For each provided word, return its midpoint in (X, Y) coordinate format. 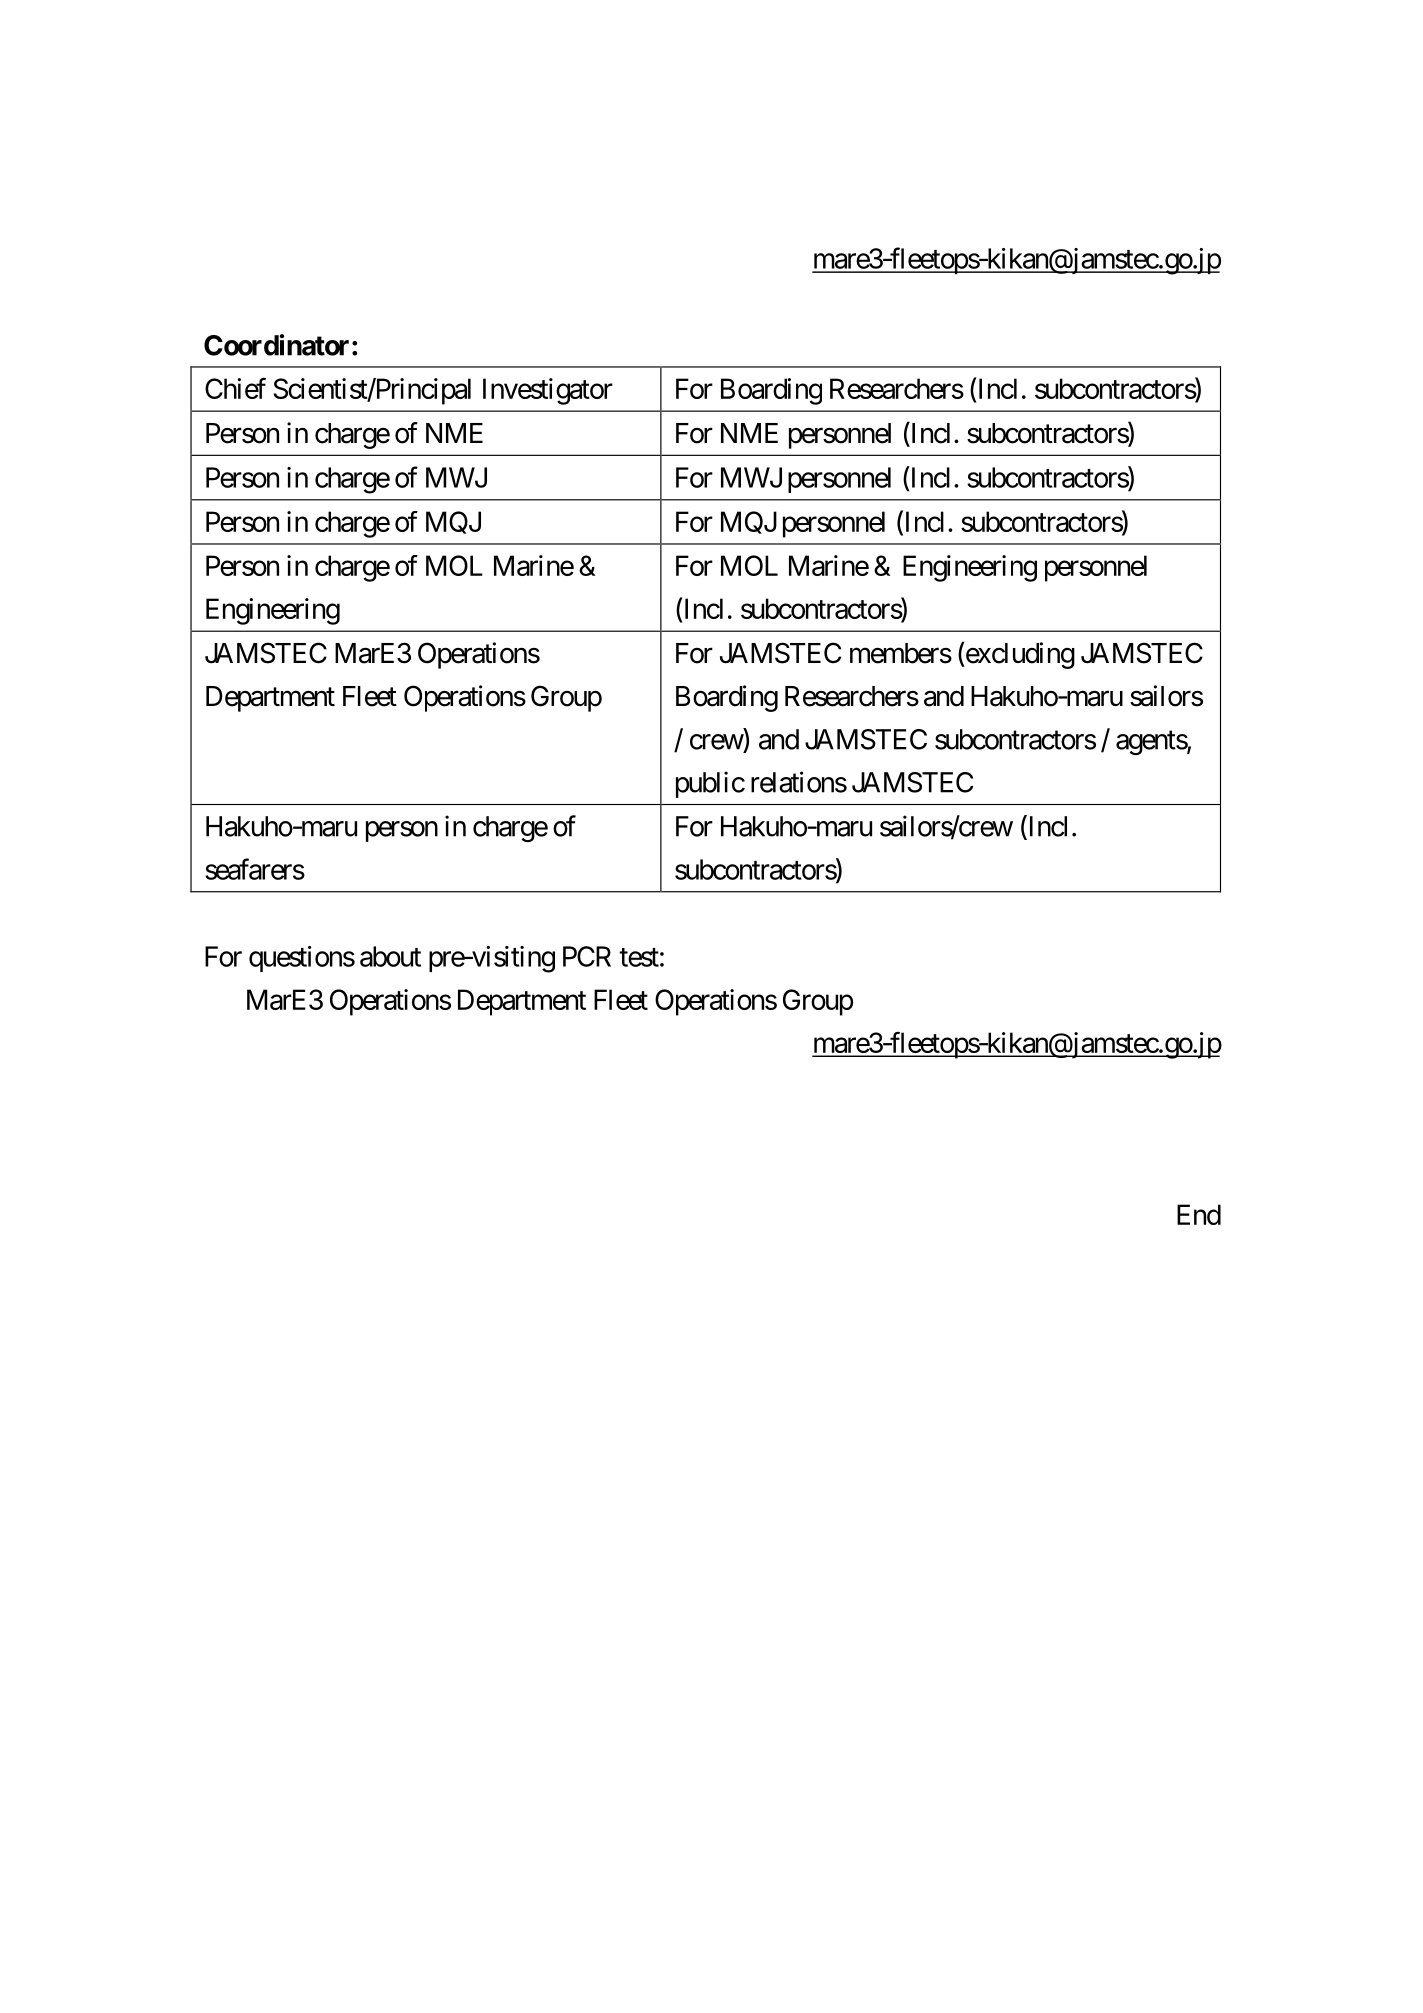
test (639, 957)
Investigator (548, 391)
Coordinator (276, 345)
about (390, 956)
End (1199, 1214)
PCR (587, 956)
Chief (235, 388)
